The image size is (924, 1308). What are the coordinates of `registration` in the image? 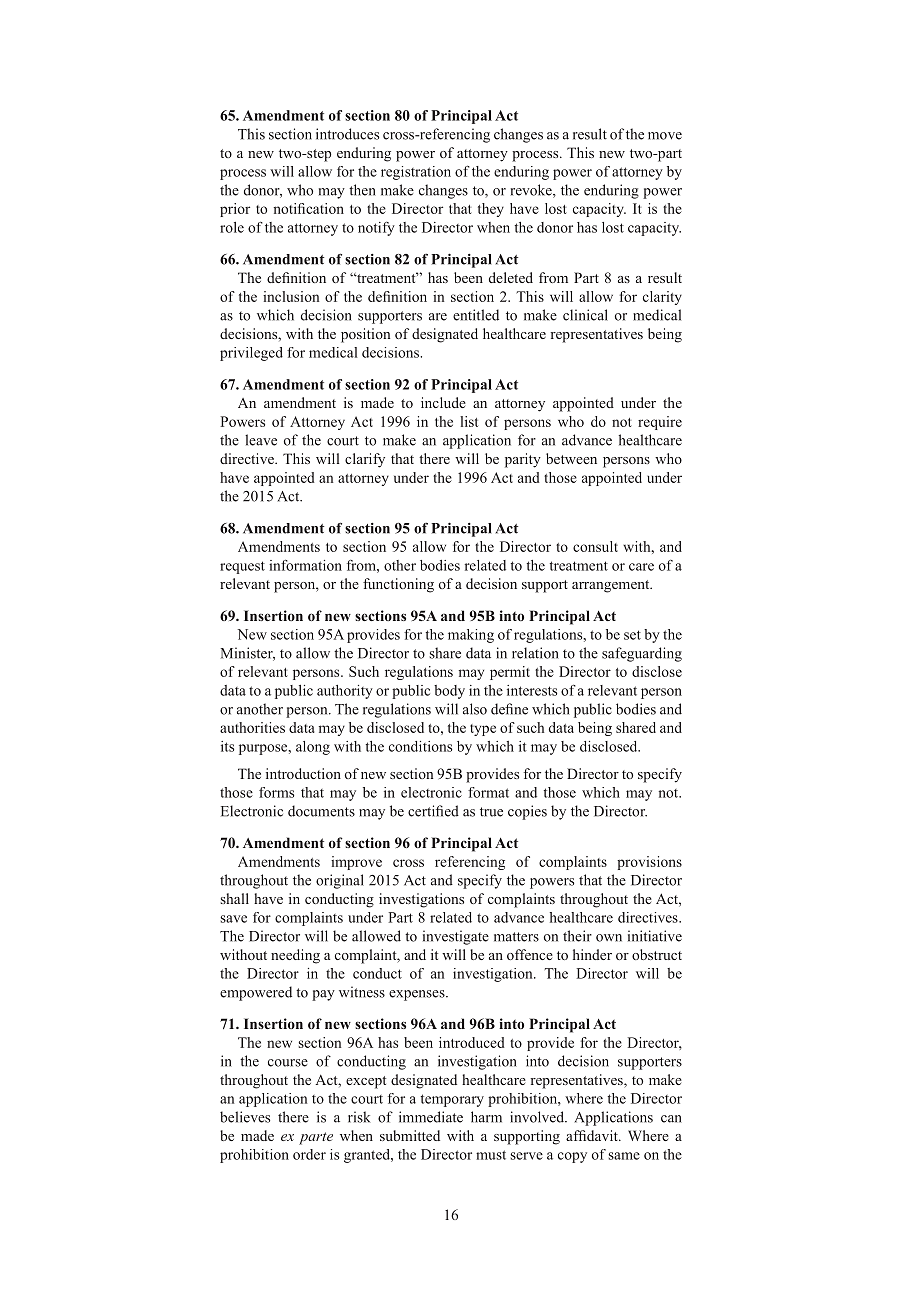 It's located at (416, 173).
